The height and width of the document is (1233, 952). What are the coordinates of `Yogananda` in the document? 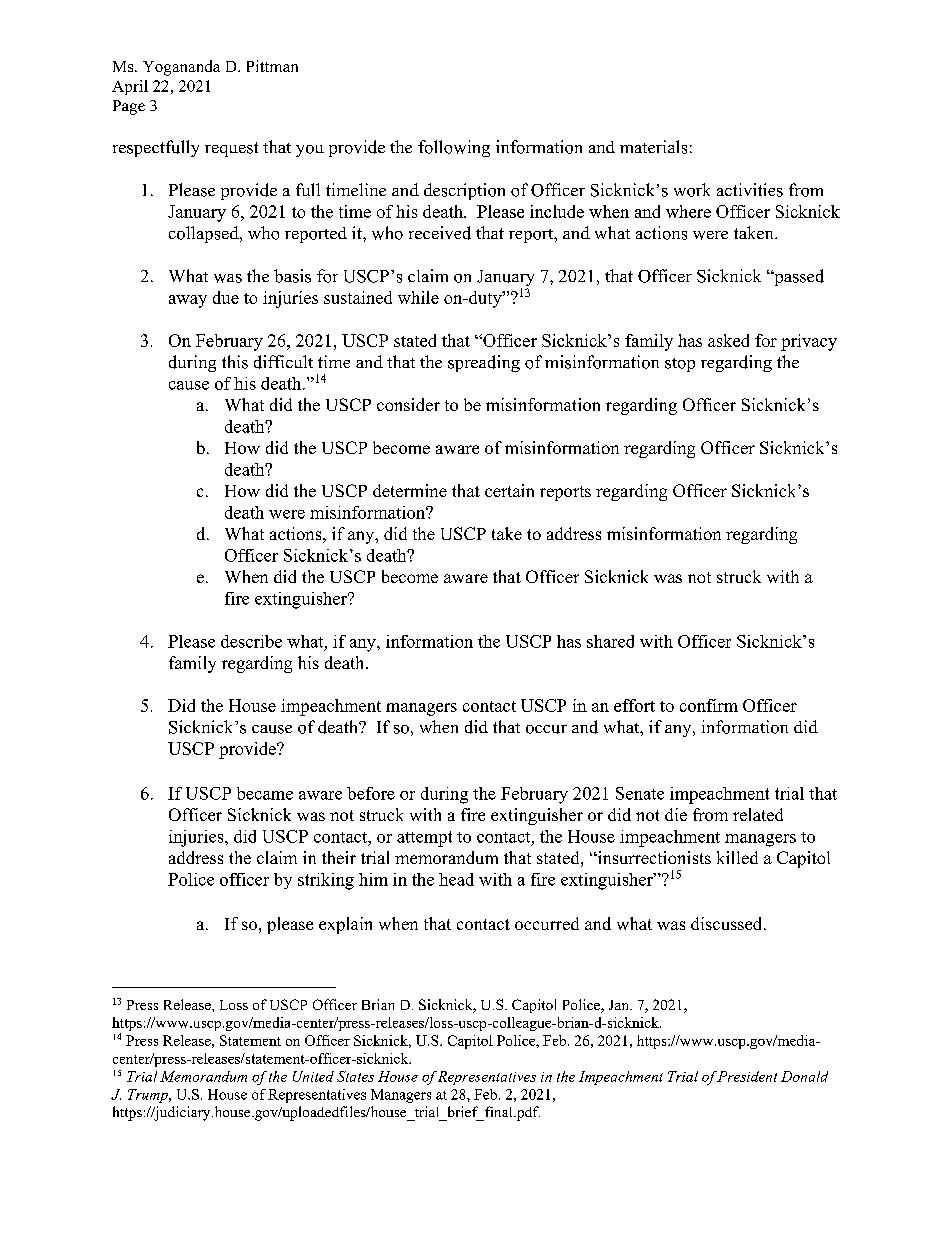 It's located at (181, 68).
